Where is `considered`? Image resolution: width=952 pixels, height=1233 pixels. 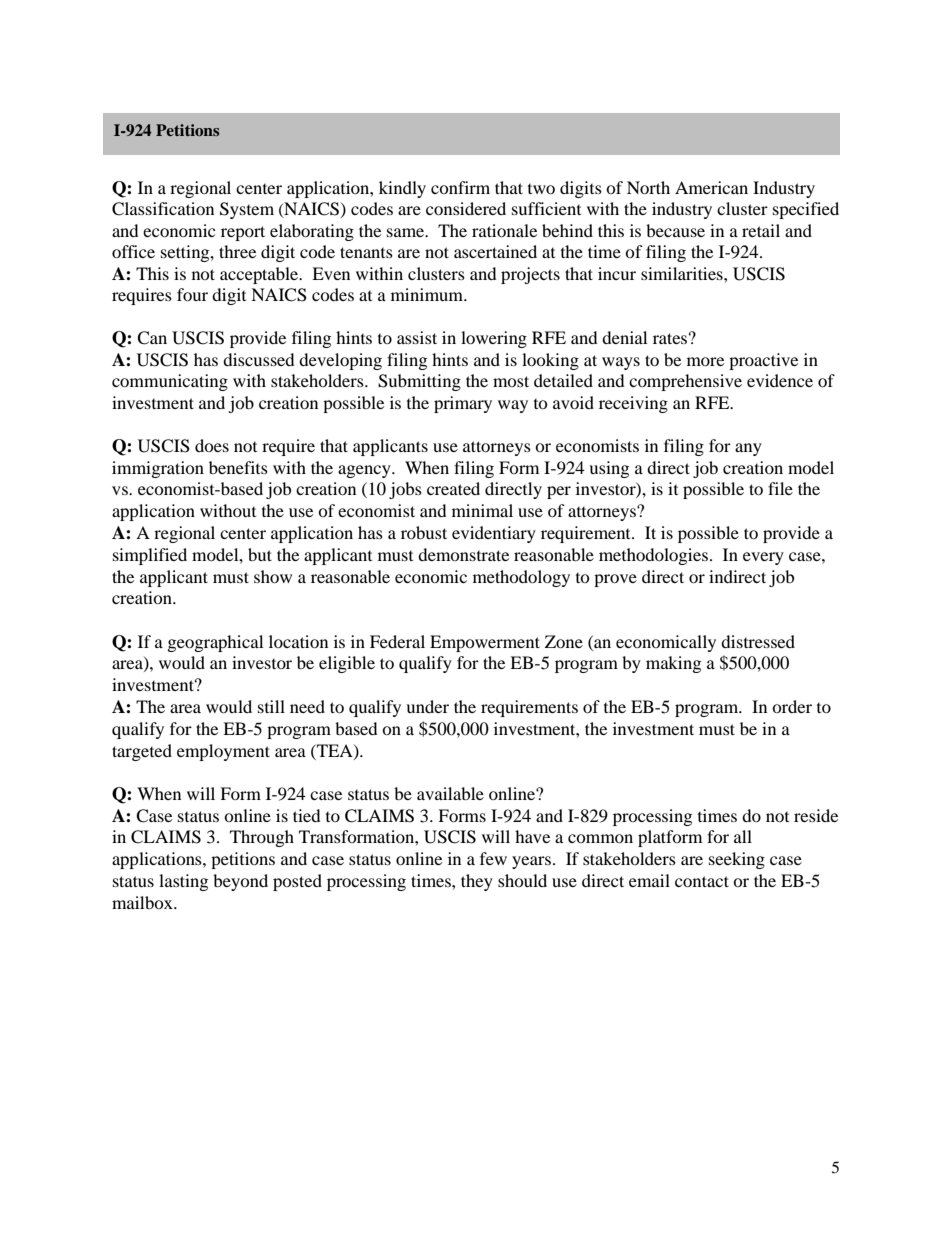
considered is located at coordinates (466, 208).
